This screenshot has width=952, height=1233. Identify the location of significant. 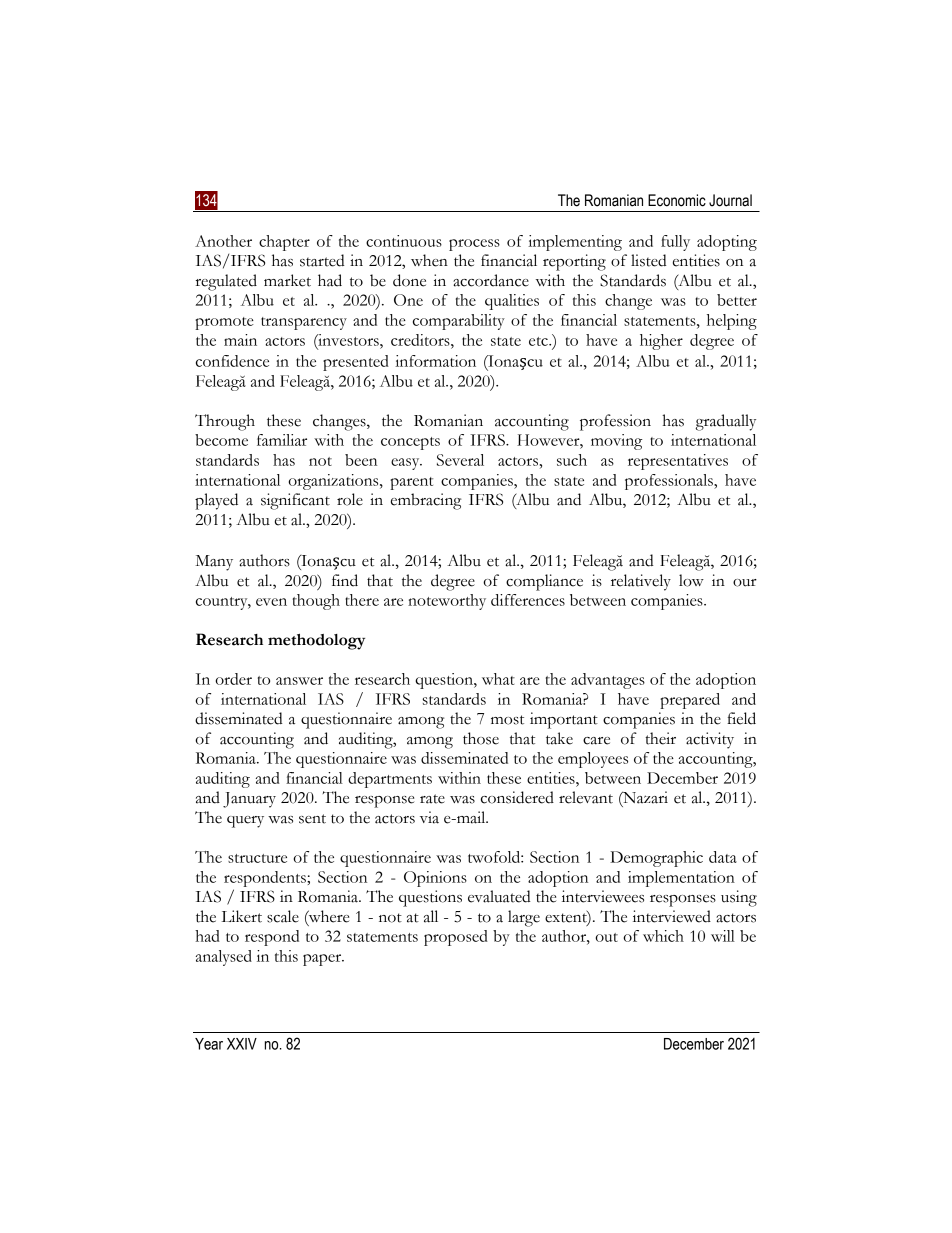
(295, 501).
